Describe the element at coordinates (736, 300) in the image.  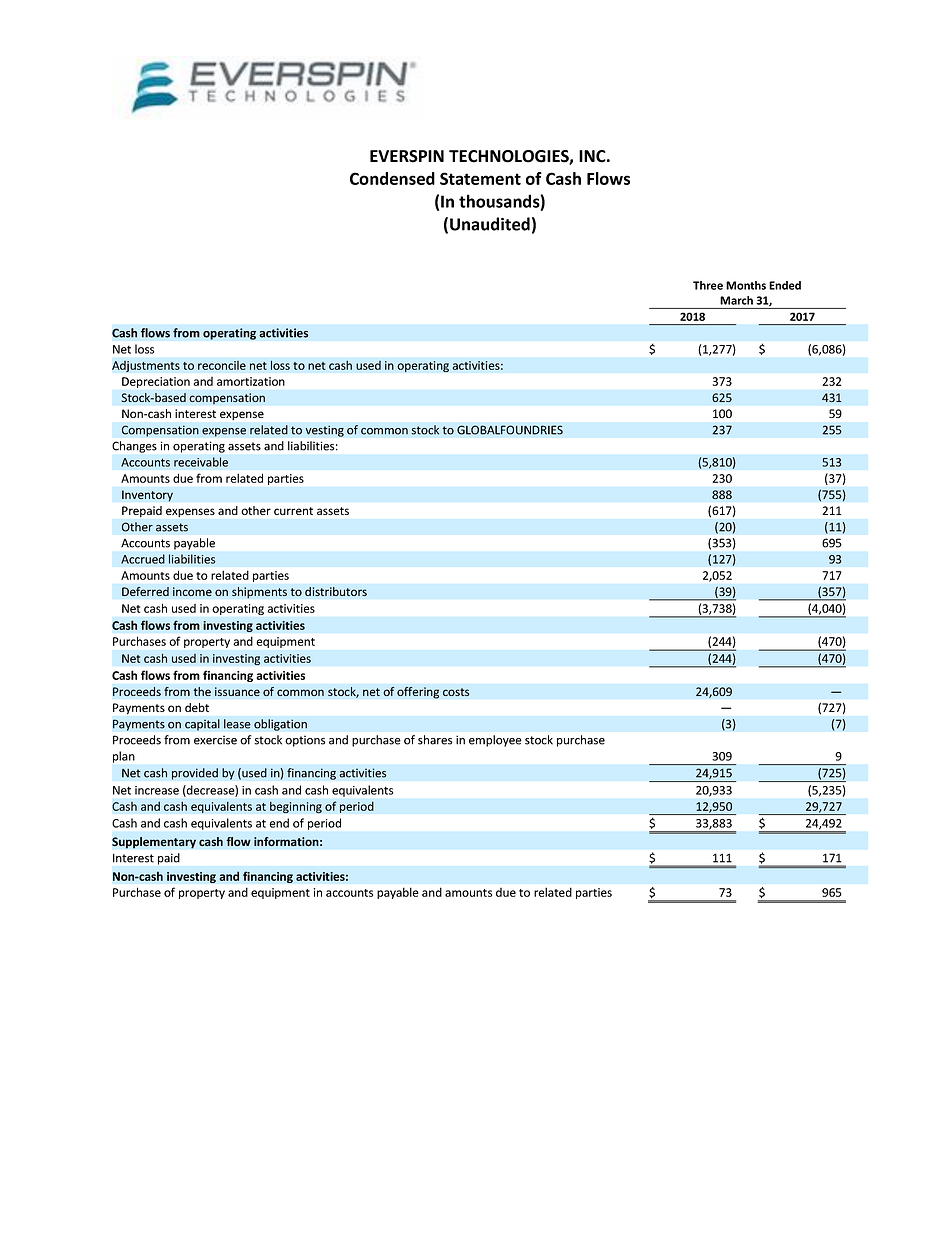
I see `March` at that location.
